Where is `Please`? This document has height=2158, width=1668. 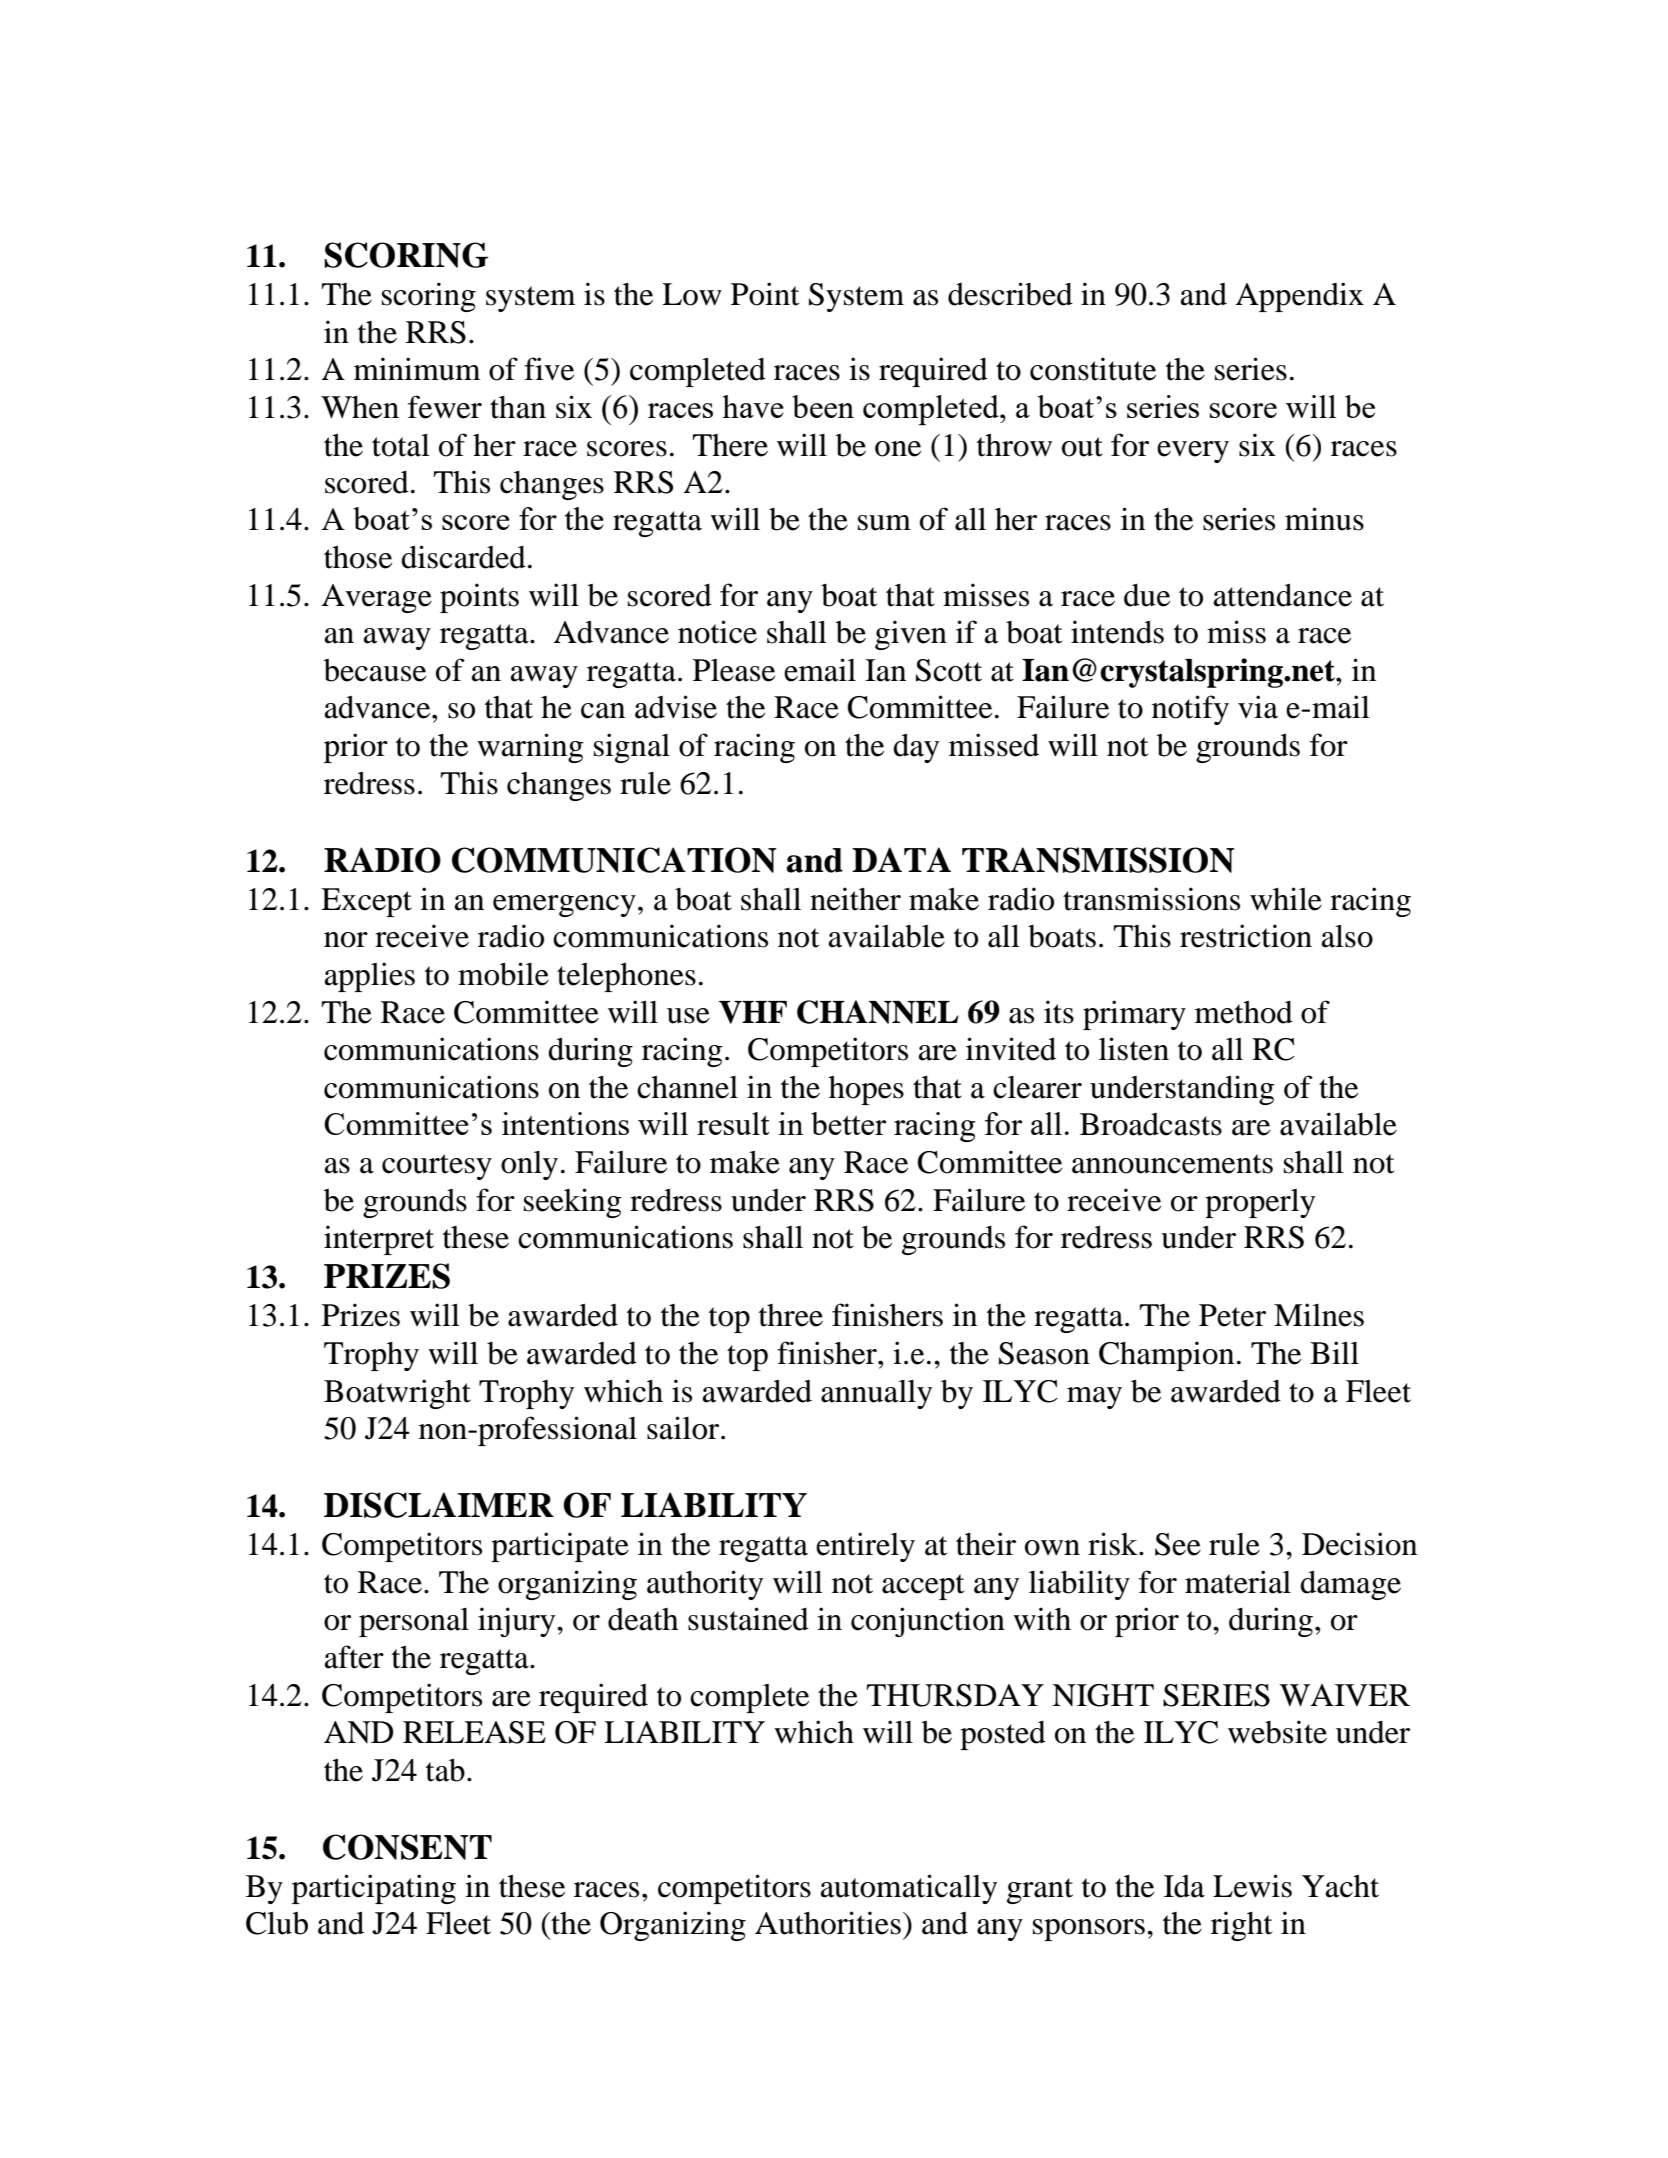 Please is located at coordinates (734, 670).
